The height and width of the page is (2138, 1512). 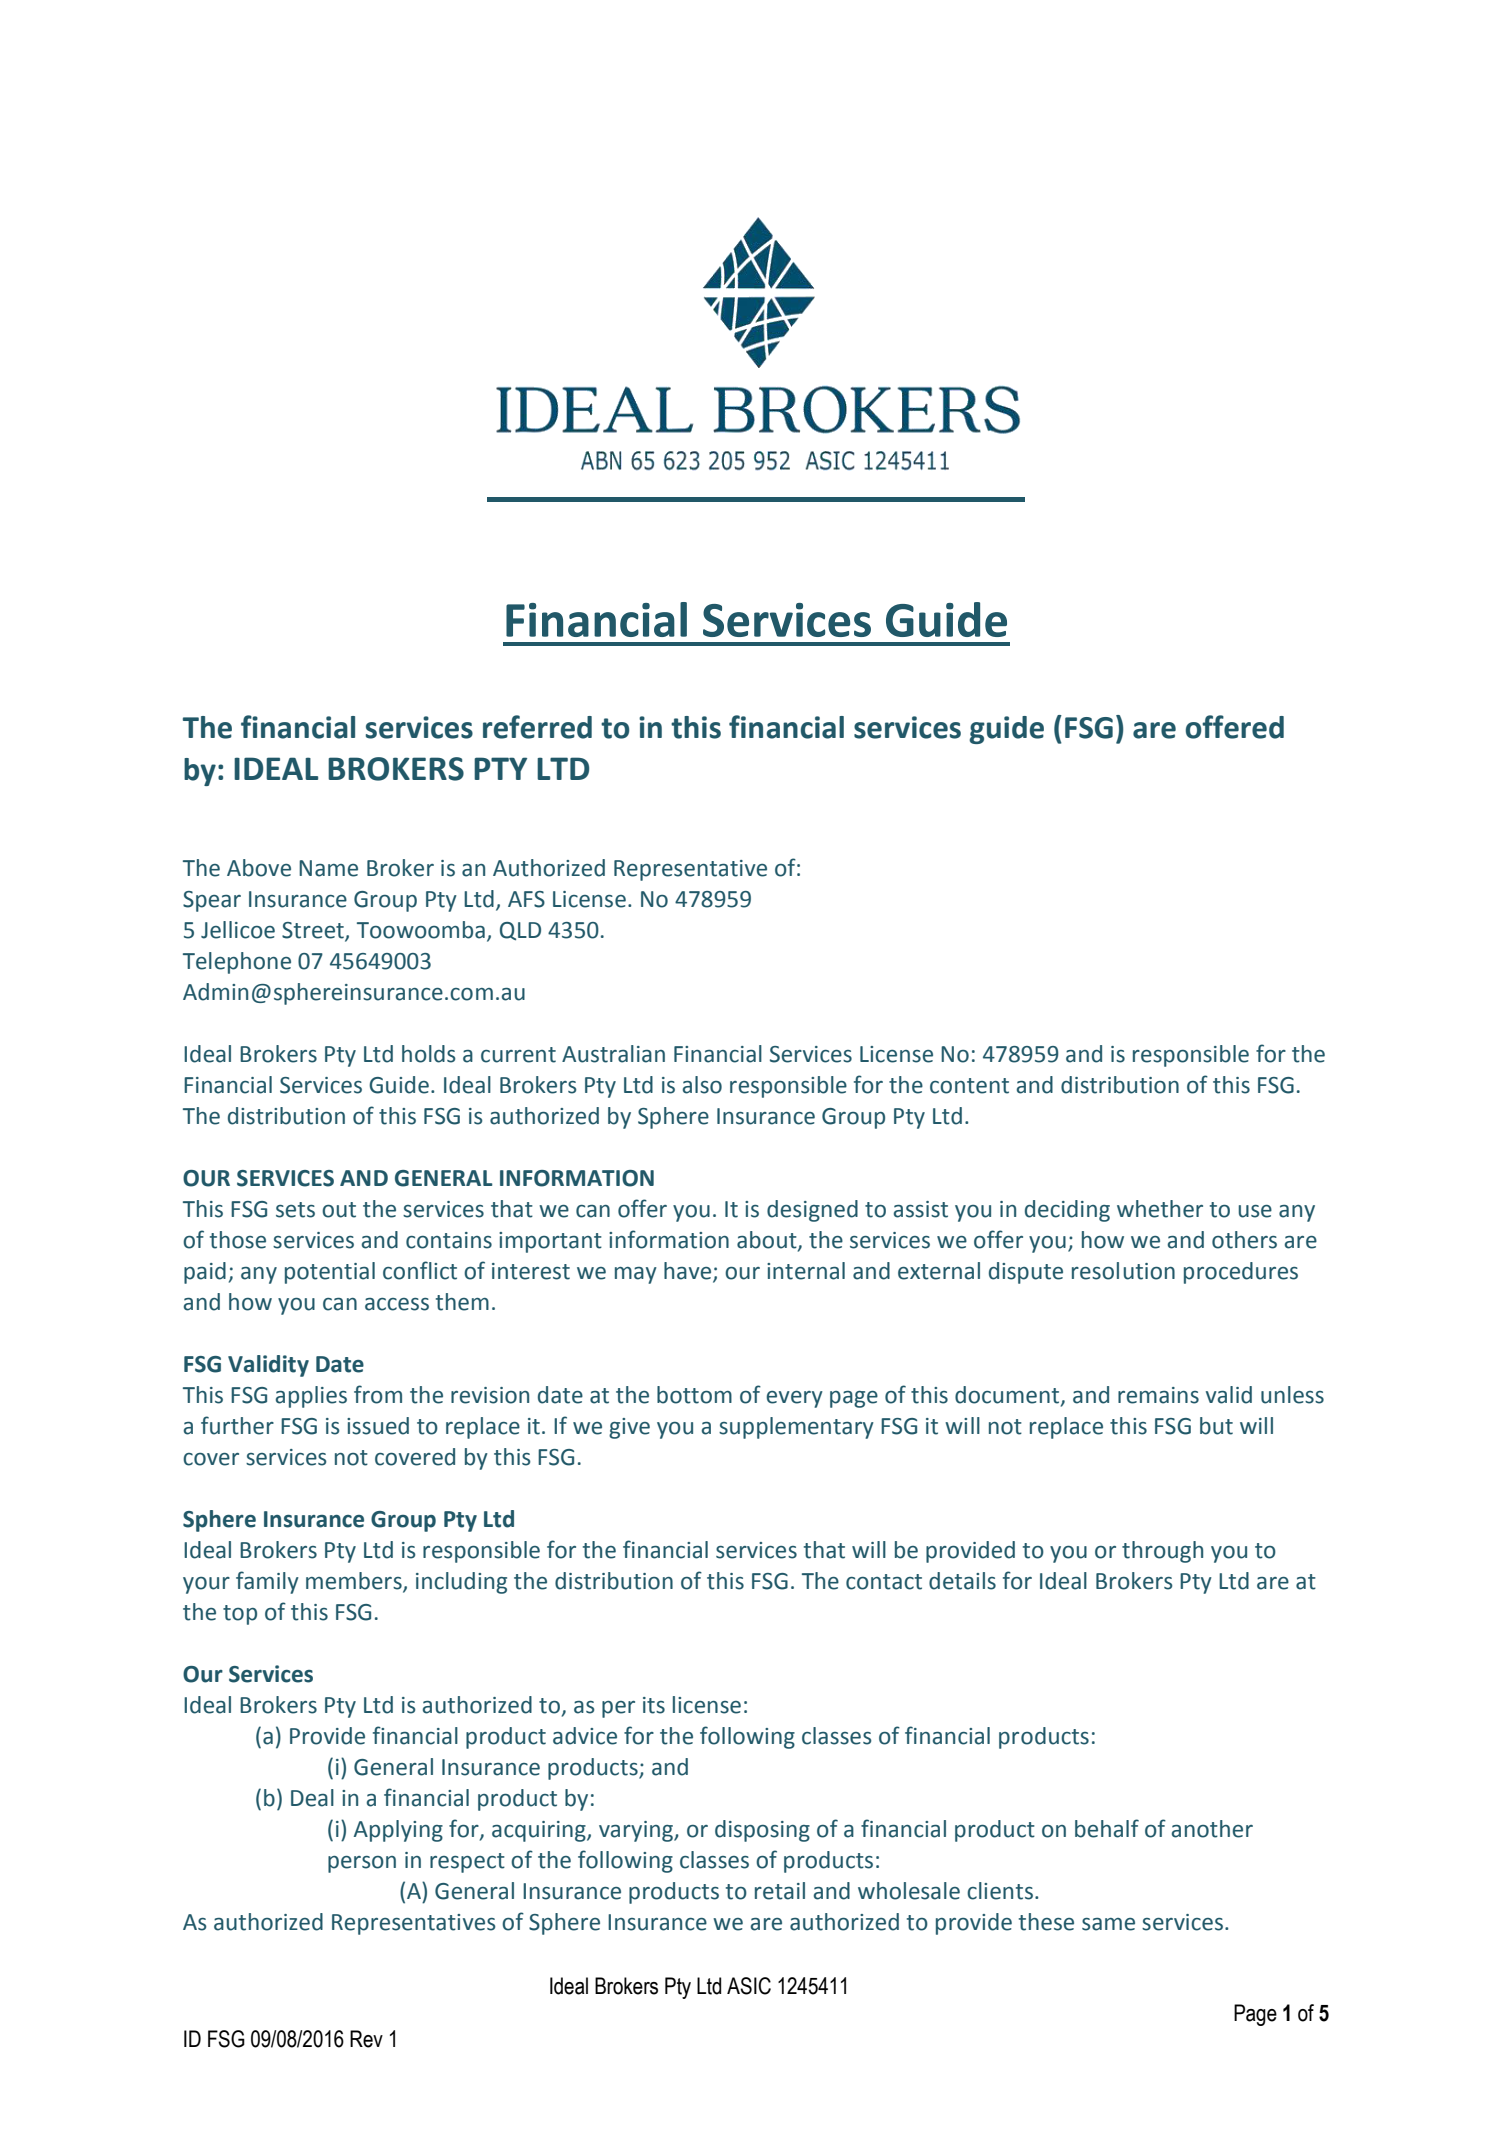 I want to click on same, so click(x=1108, y=1924).
